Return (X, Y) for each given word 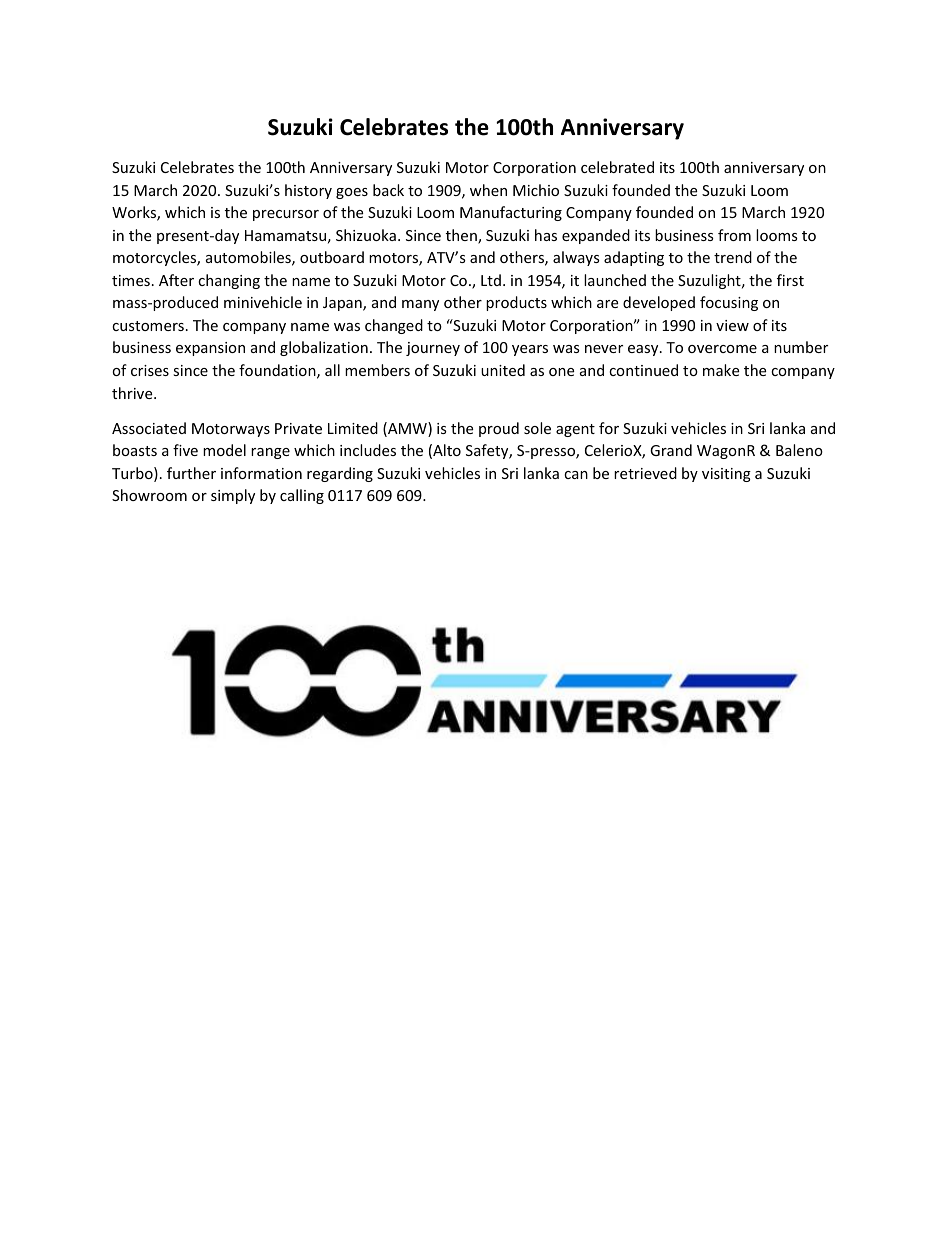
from (734, 235)
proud (499, 429)
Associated (149, 428)
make (721, 370)
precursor (286, 215)
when (488, 190)
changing (229, 281)
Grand (671, 450)
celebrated (617, 167)
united (503, 370)
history (308, 191)
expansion (210, 349)
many (420, 305)
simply (233, 496)
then (462, 236)
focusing (729, 303)
